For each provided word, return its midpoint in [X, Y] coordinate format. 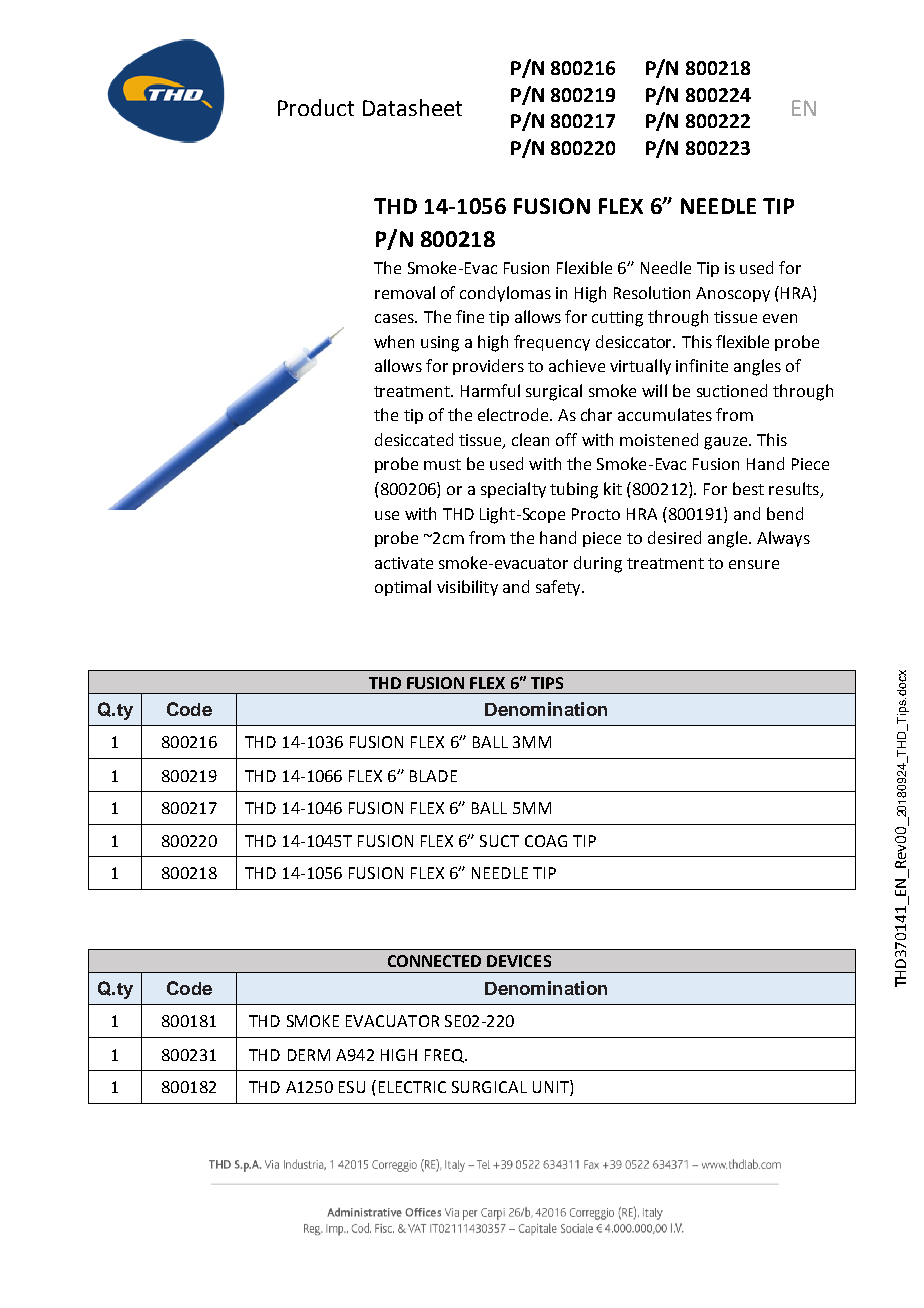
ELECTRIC [412, 1087]
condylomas [505, 294]
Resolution [652, 292]
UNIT [552, 1088]
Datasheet [412, 107]
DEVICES [519, 961]
